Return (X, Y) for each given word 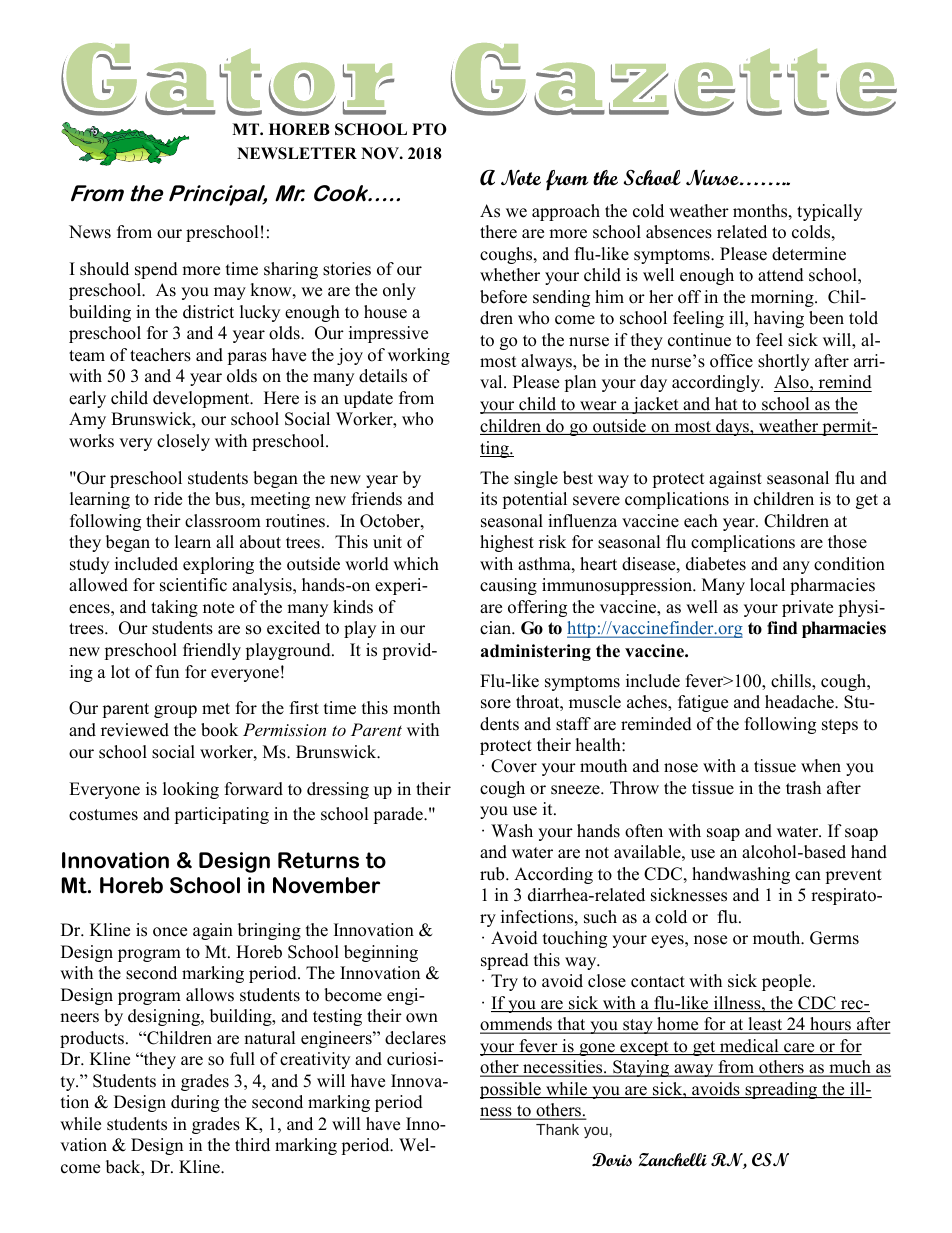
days (732, 427)
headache (800, 702)
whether (510, 275)
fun (167, 672)
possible (511, 1090)
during (195, 1103)
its (489, 499)
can (808, 876)
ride (168, 499)
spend (156, 270)
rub (493, 874)
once (170, 932)
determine (809, 254)
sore (496, 704)
